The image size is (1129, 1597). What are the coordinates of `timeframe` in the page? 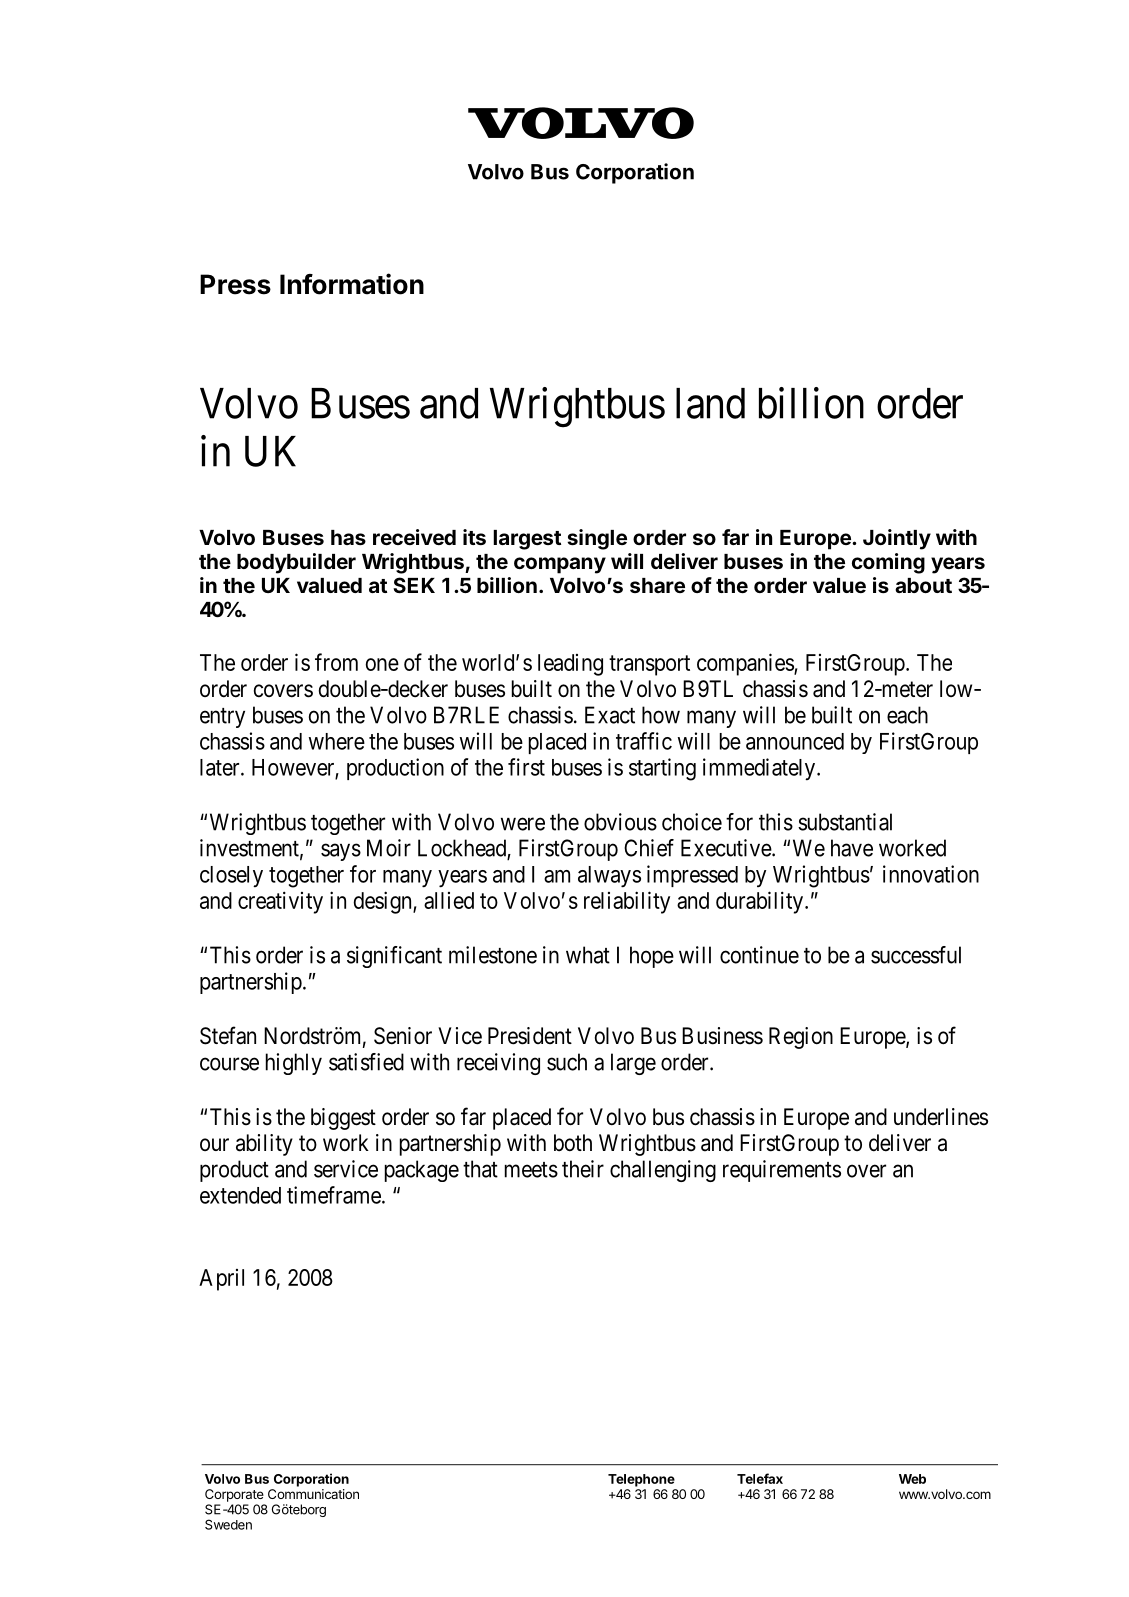 It's located at (334, 1195).
